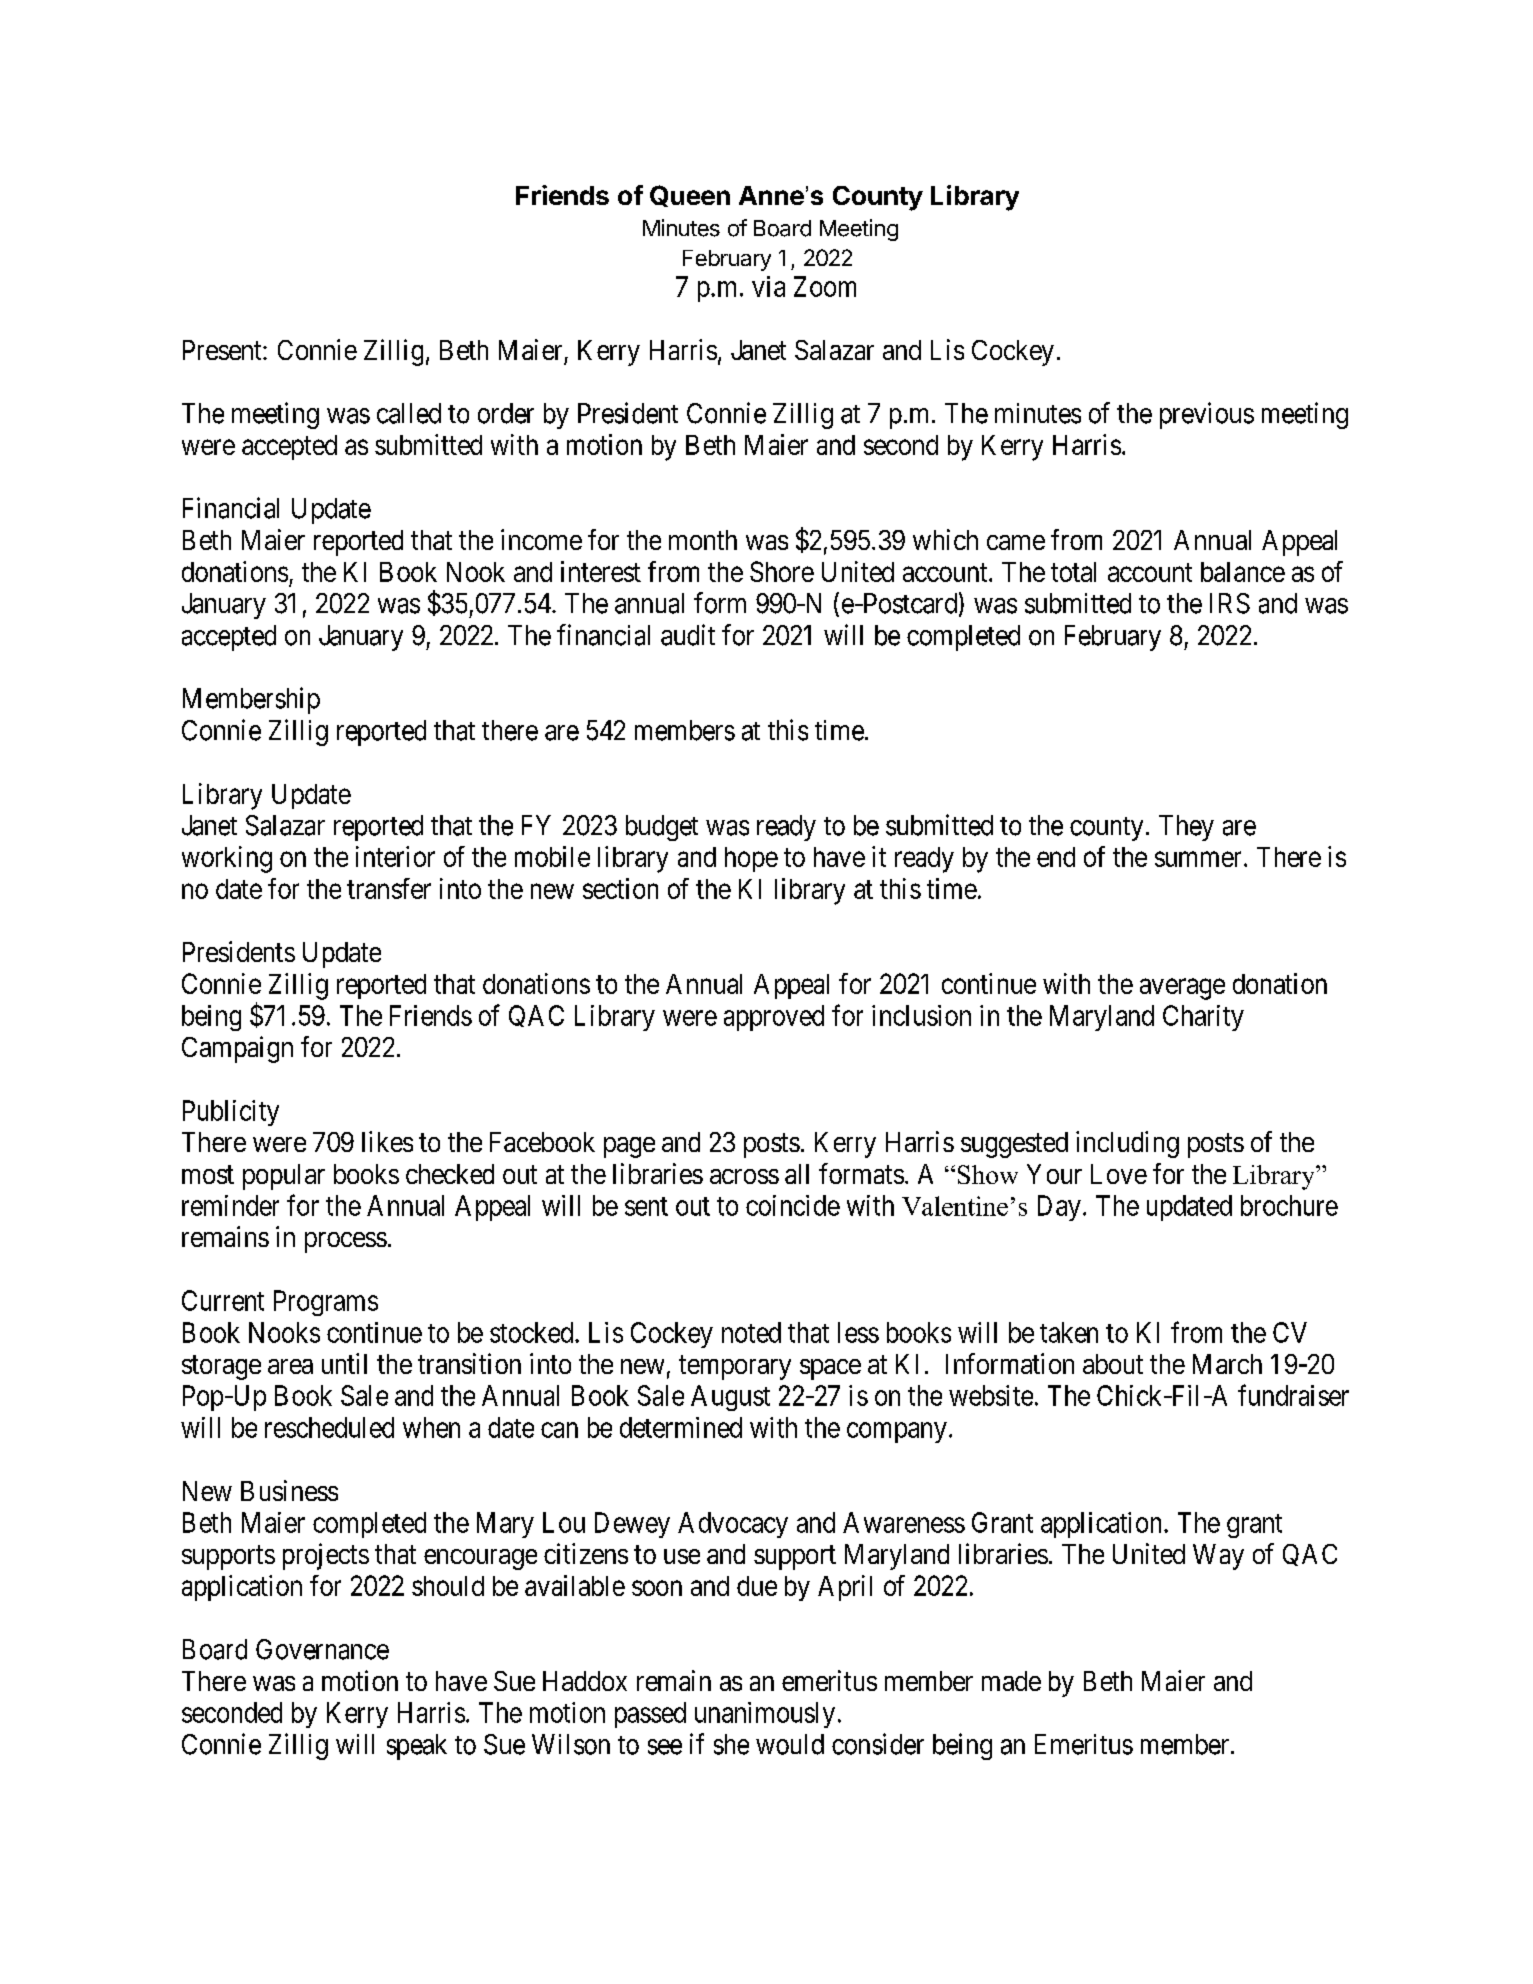 The height and width of the image is (1984, 1533). Describe the element at coordinates (1230, 603) in the image. I see `IRS` at that location.
